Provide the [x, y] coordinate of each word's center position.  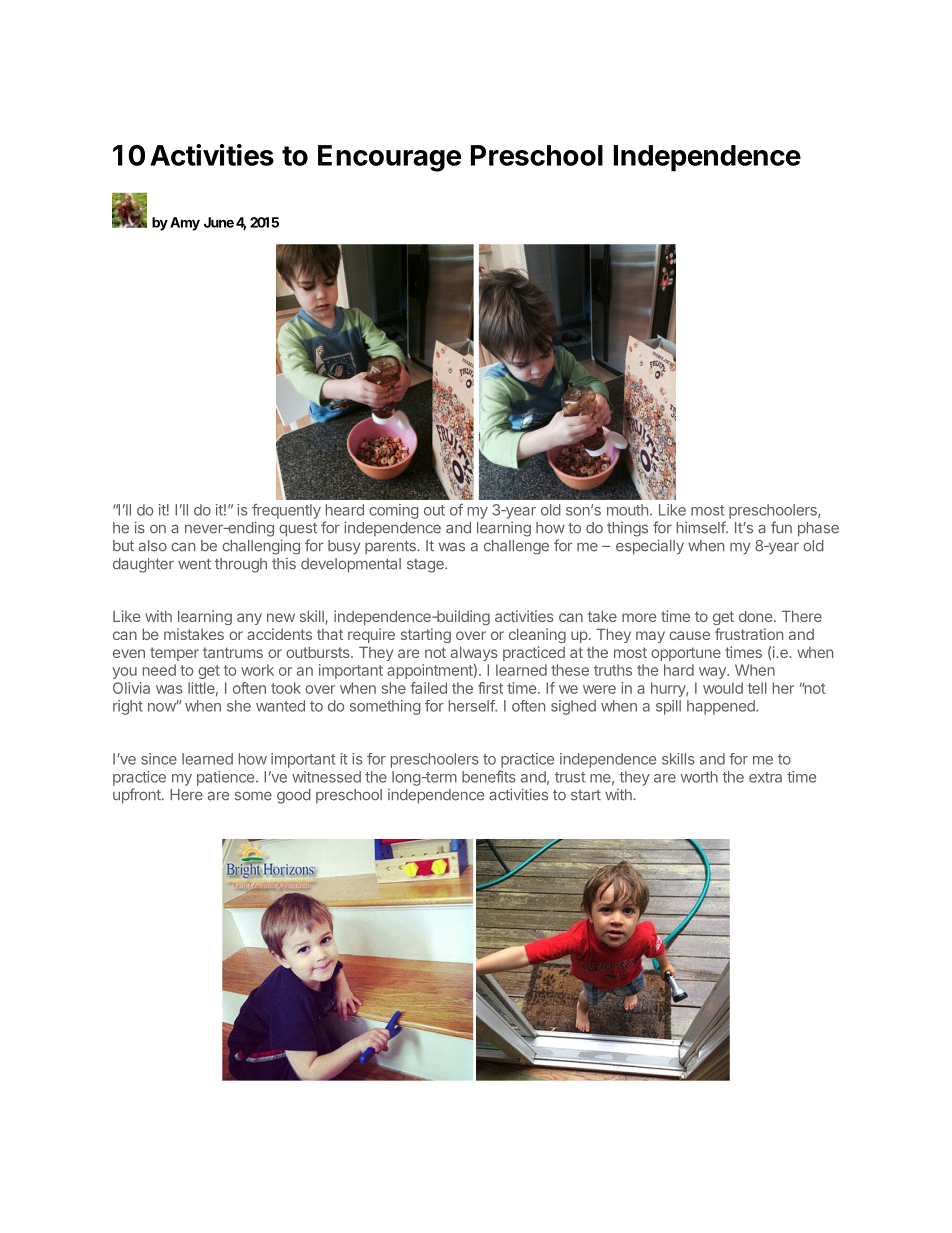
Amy [185, 224]
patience [225, 778]
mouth [627, 510]
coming [394, 511]
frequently [286, 511]
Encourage [389, 158]
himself [702, 527]
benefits [489, 776]
